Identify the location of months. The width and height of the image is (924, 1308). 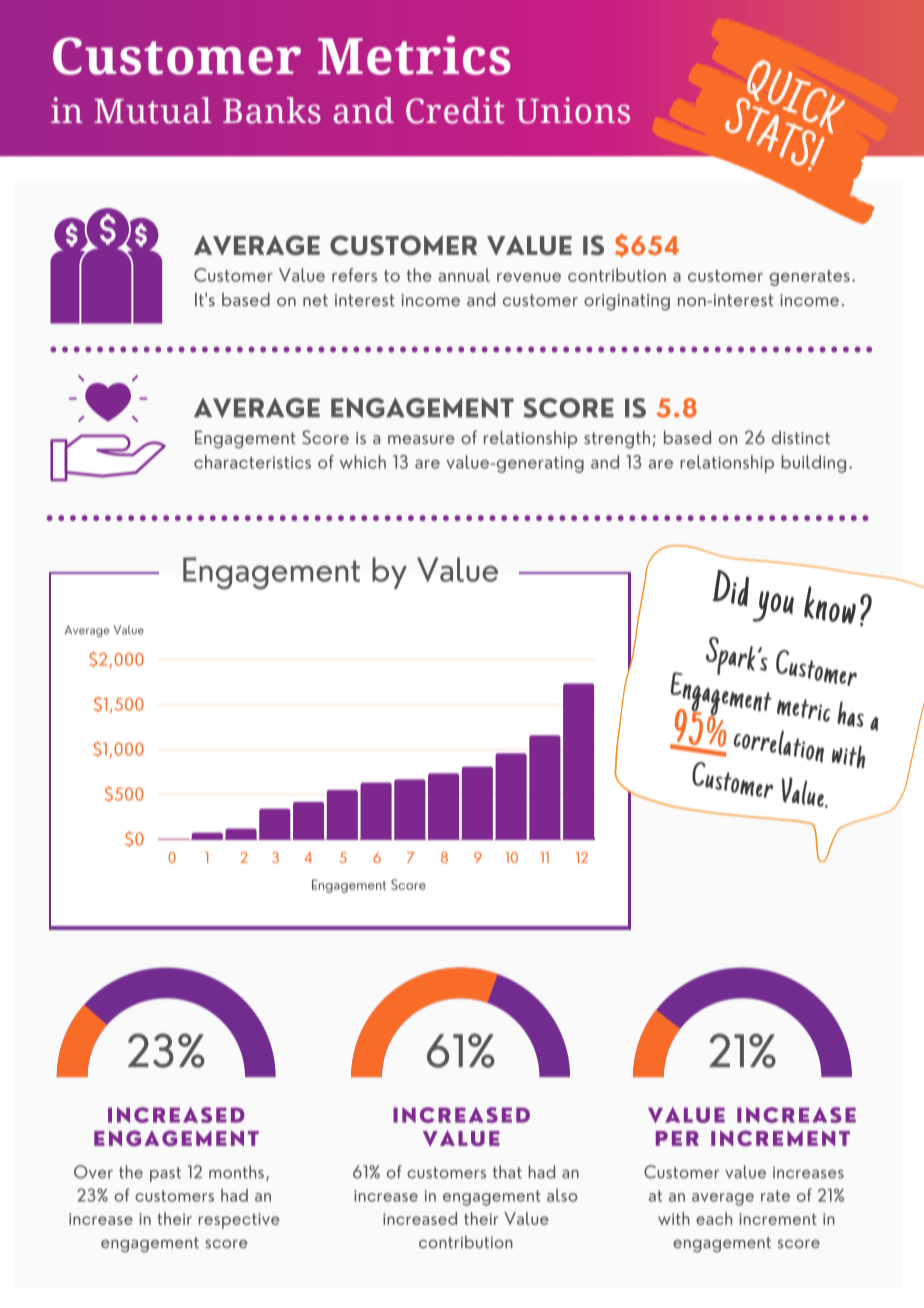
(236, 1172).
